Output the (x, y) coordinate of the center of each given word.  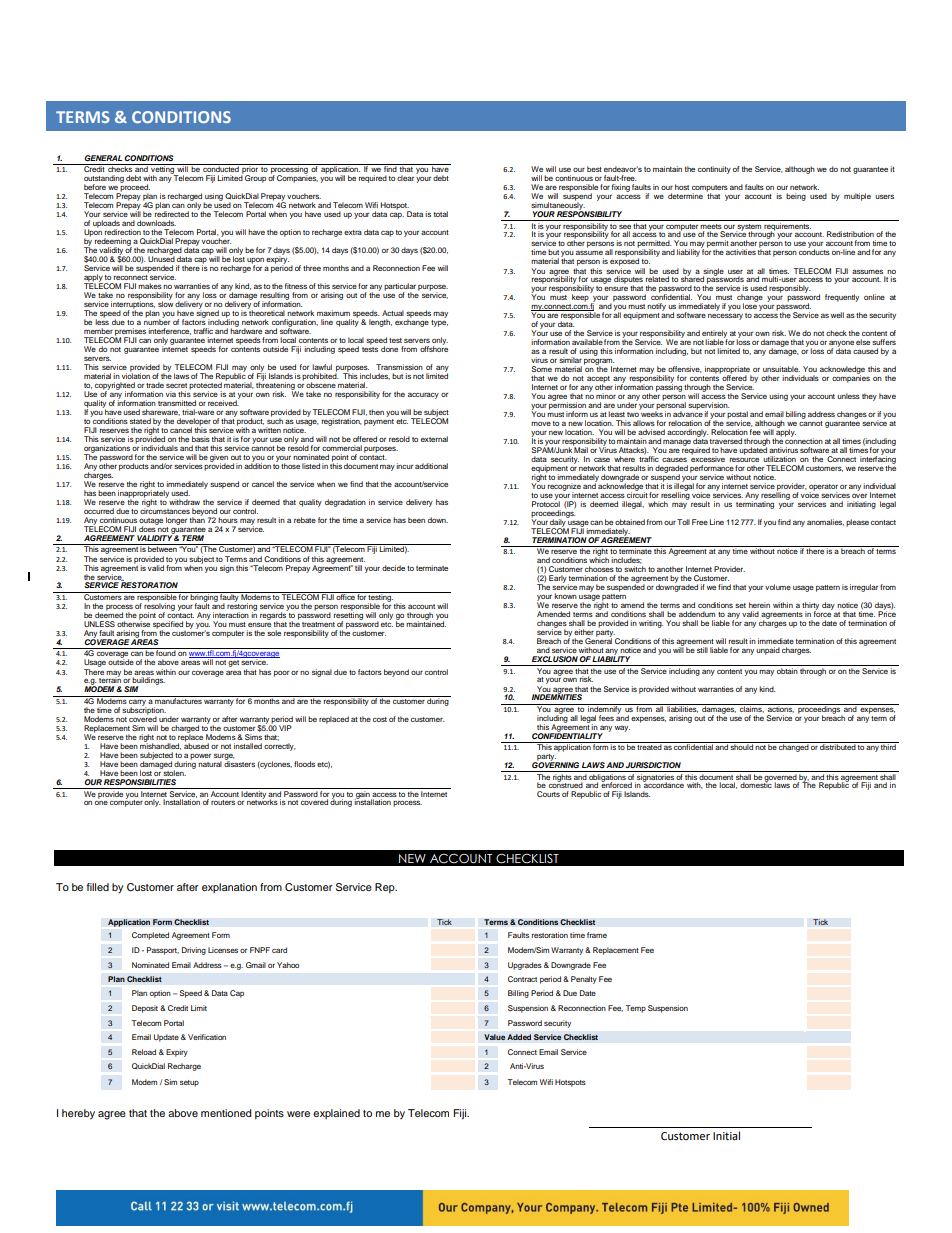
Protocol (546, 503)
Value (495, 1037)
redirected (172, 213)
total (441, 214)
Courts (548, 794)
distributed (837, 746)
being (796, 197)
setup (189, 1083)
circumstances (165, 510)
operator (823, 488)
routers (223, 802)
